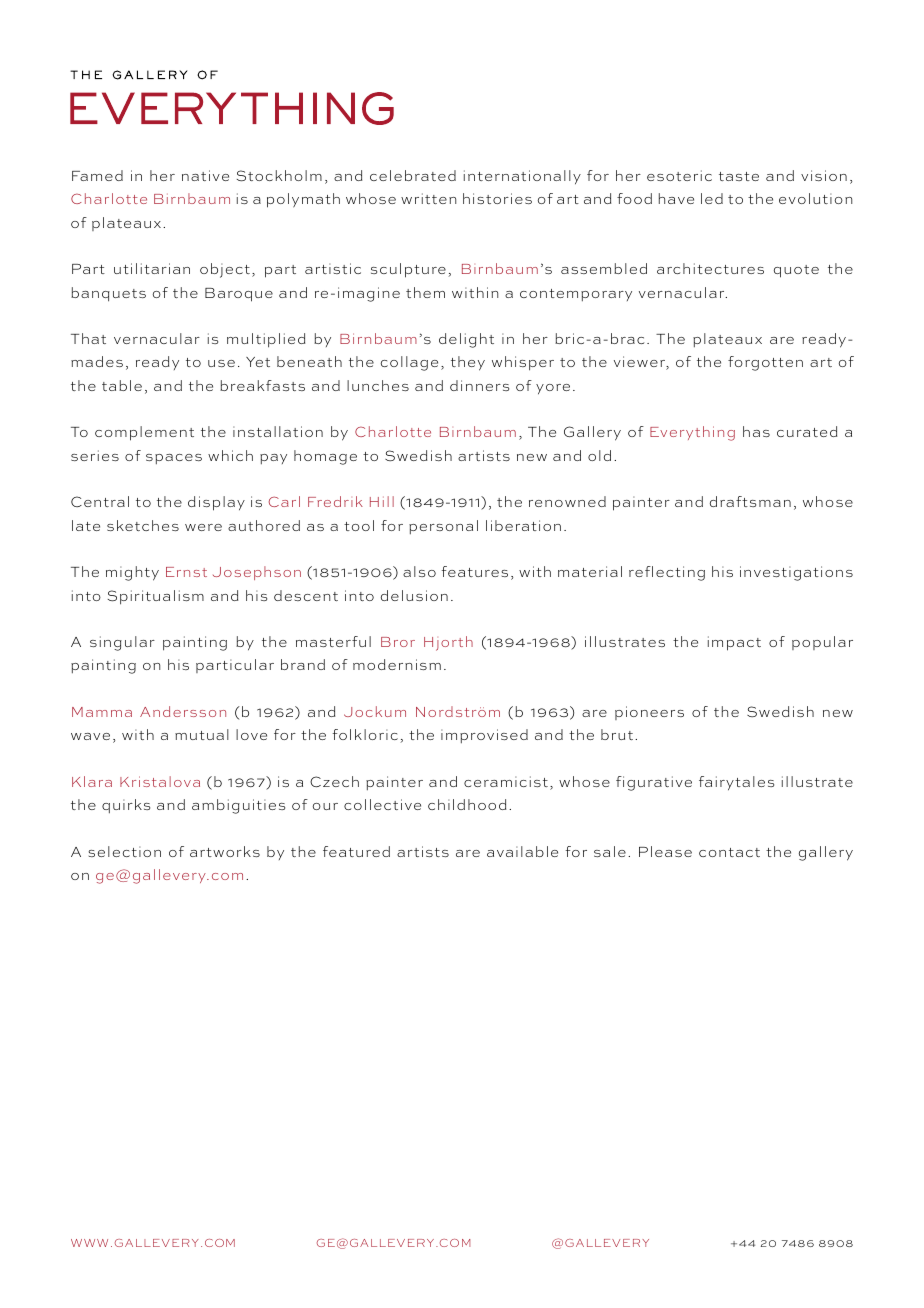  Describe the element at coordinates (443, 527) in the page. I see `personal` at that location.
